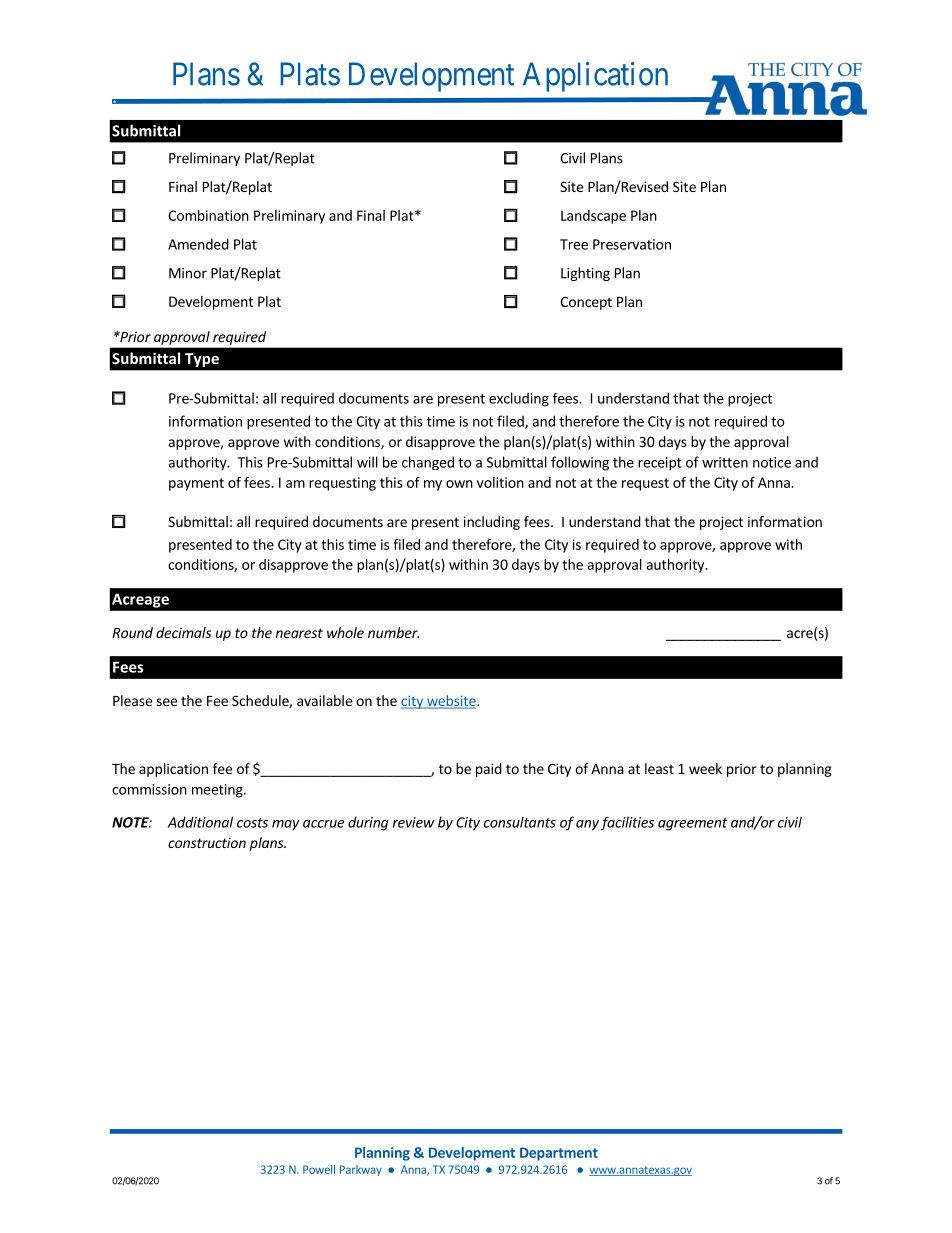 This screenshot has width=952, height=1233. What do you see at coordinates (705, 768) in the screenshot?
I see `week` at bounding box center [705, 768].
